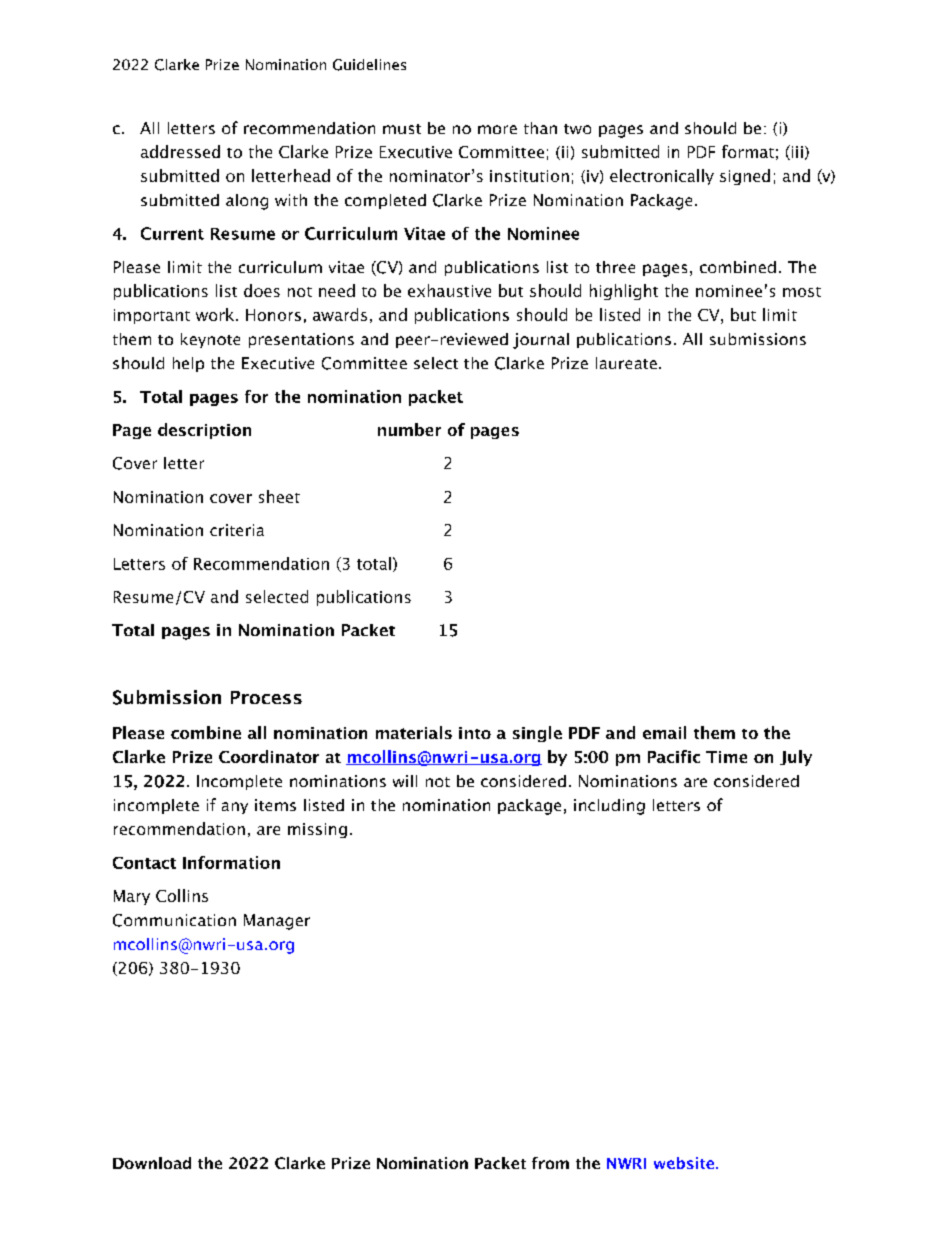  Describe the element at coordinates (664, 732) in the document. I see `email` at that location.
